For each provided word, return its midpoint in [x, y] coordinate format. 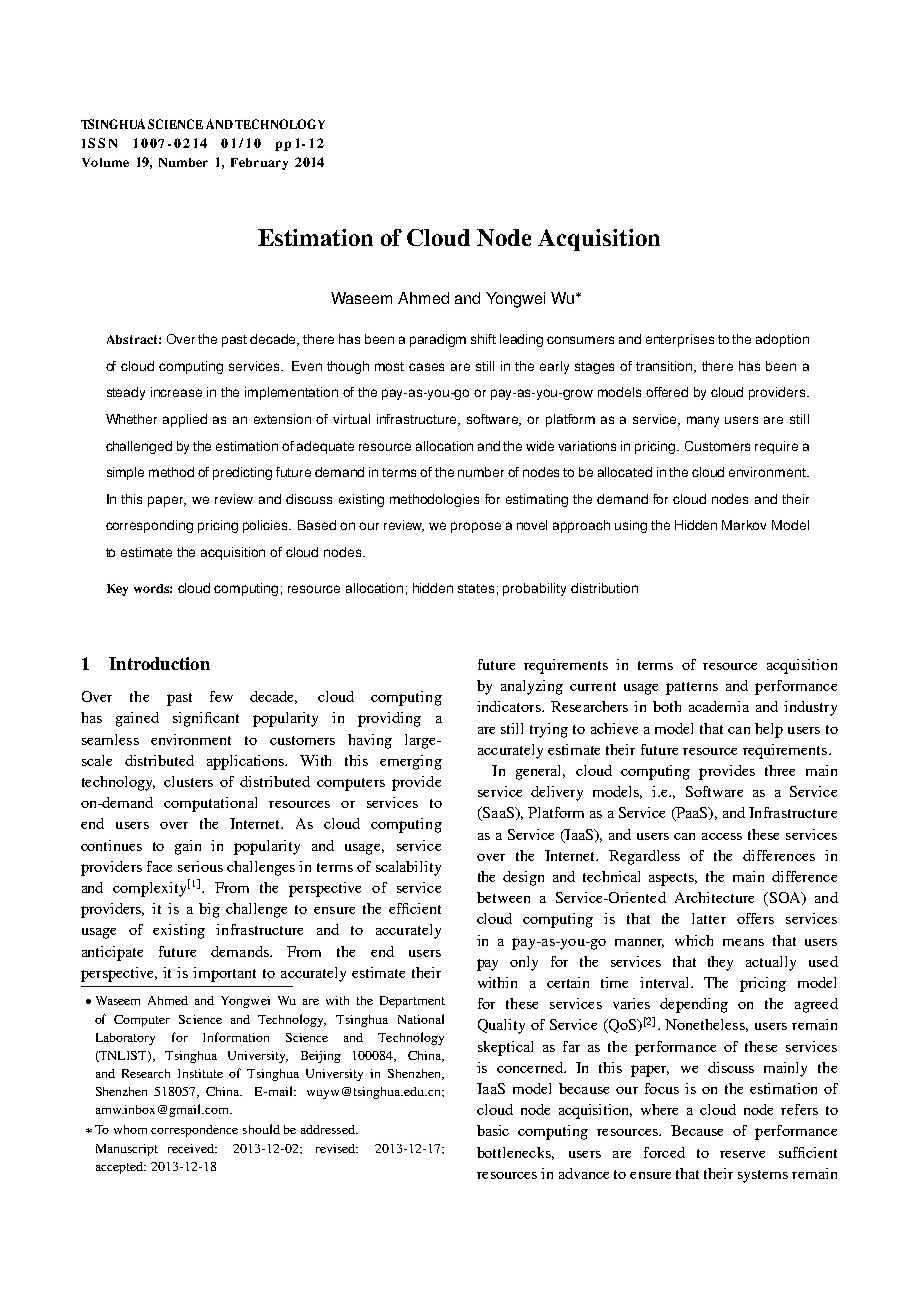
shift [483, 339]
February [259, 164]
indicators [510, 706]
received [192, 1148]
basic [493, 1130]
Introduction [159, 663]
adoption [782, 340]
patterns [692, 688]
